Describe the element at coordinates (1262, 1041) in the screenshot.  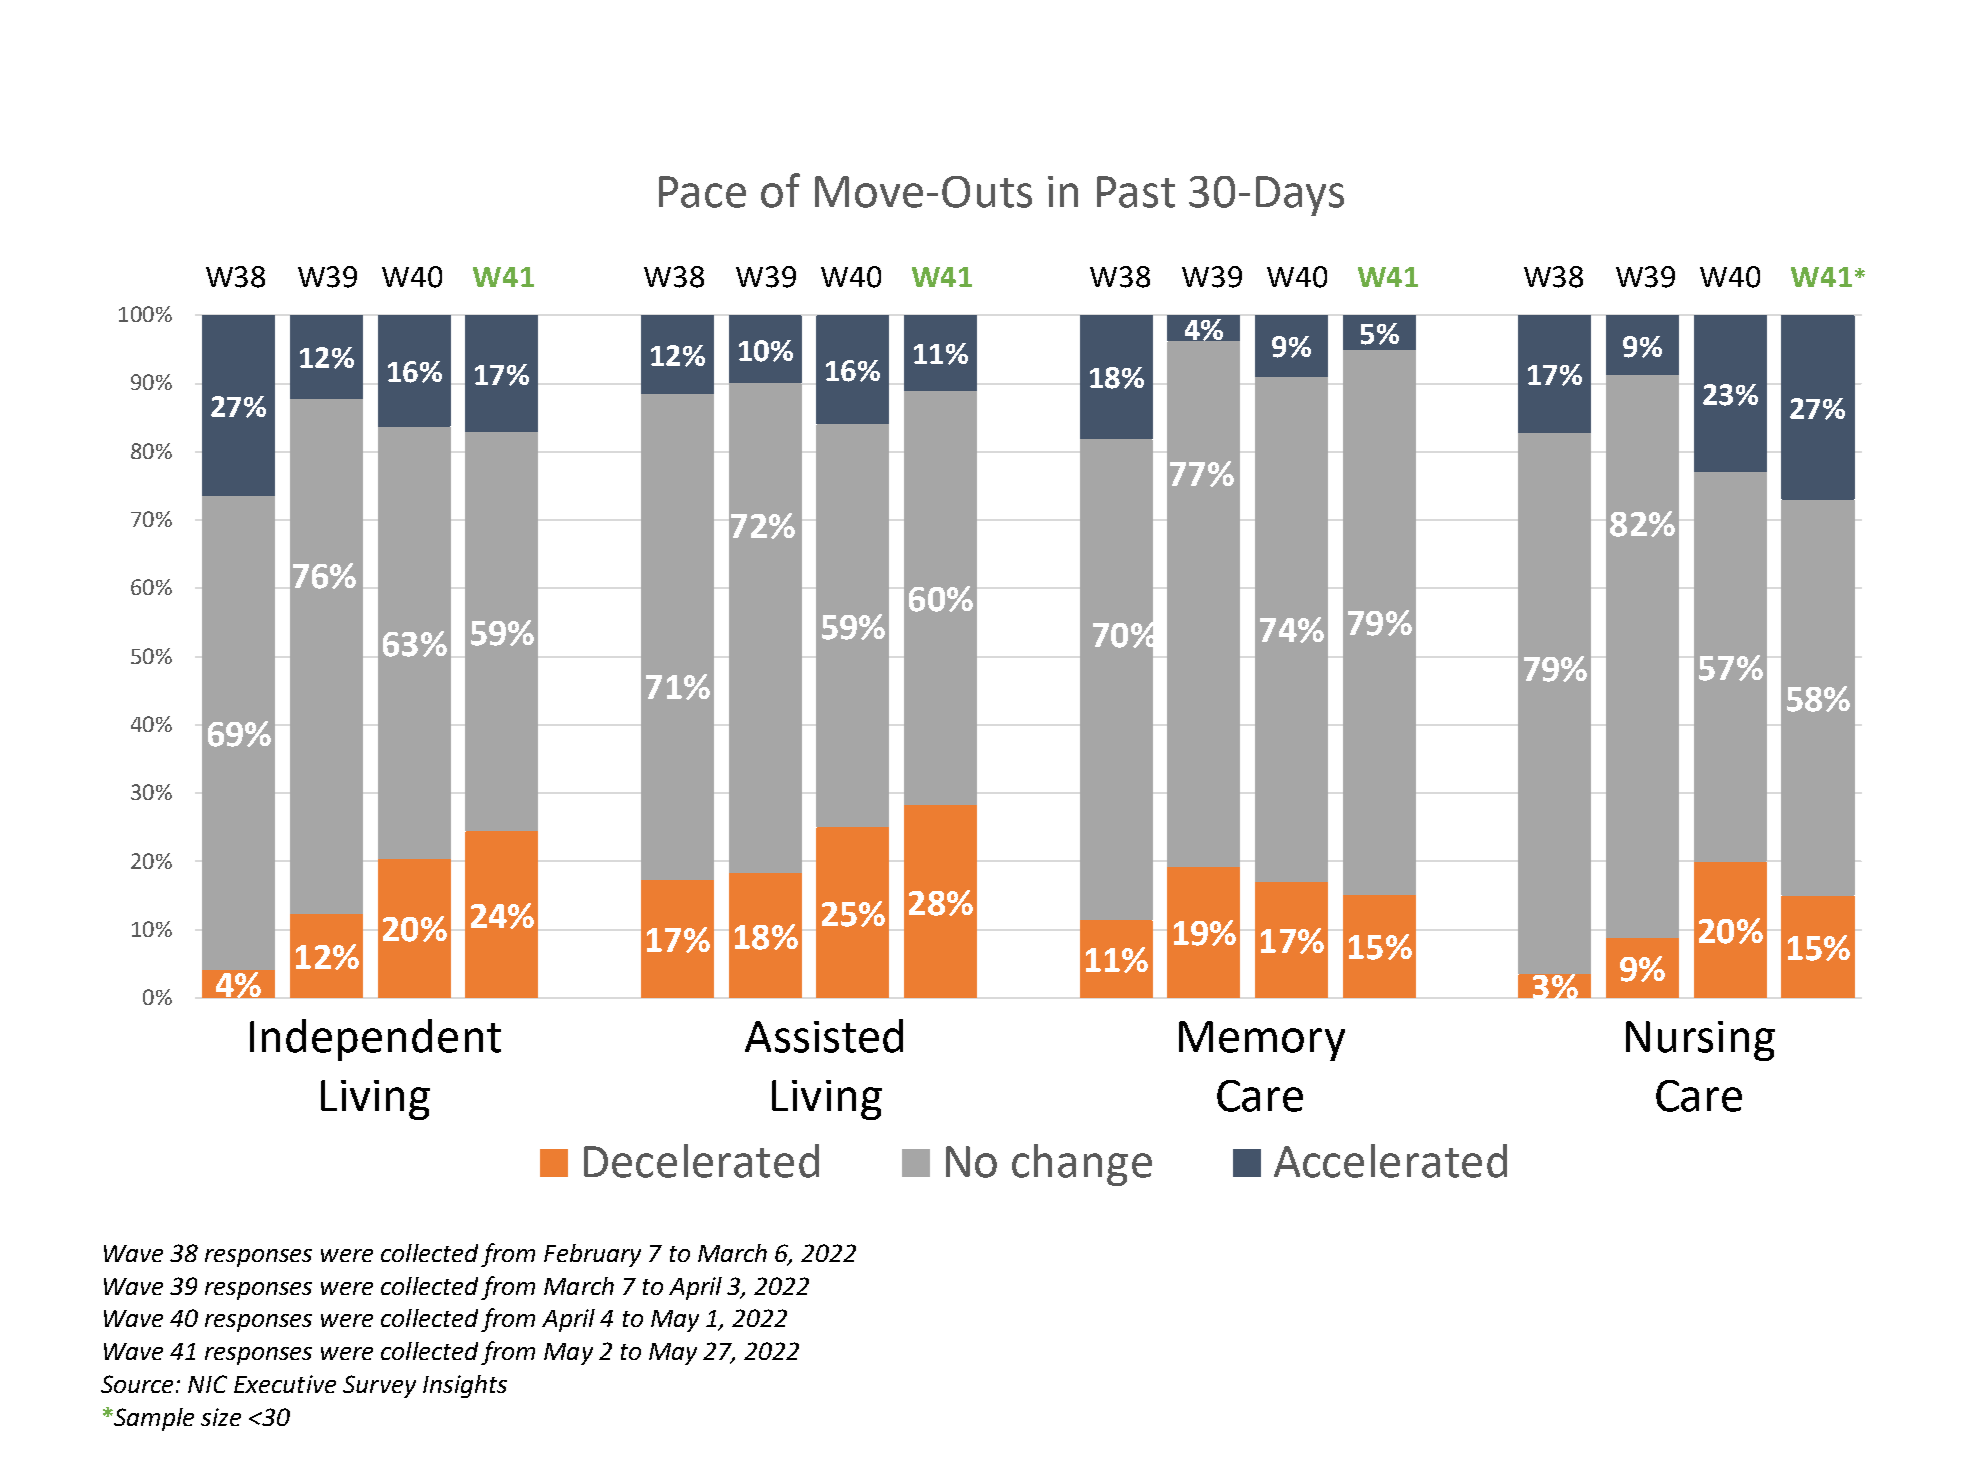
I see `Memory` at that location.
